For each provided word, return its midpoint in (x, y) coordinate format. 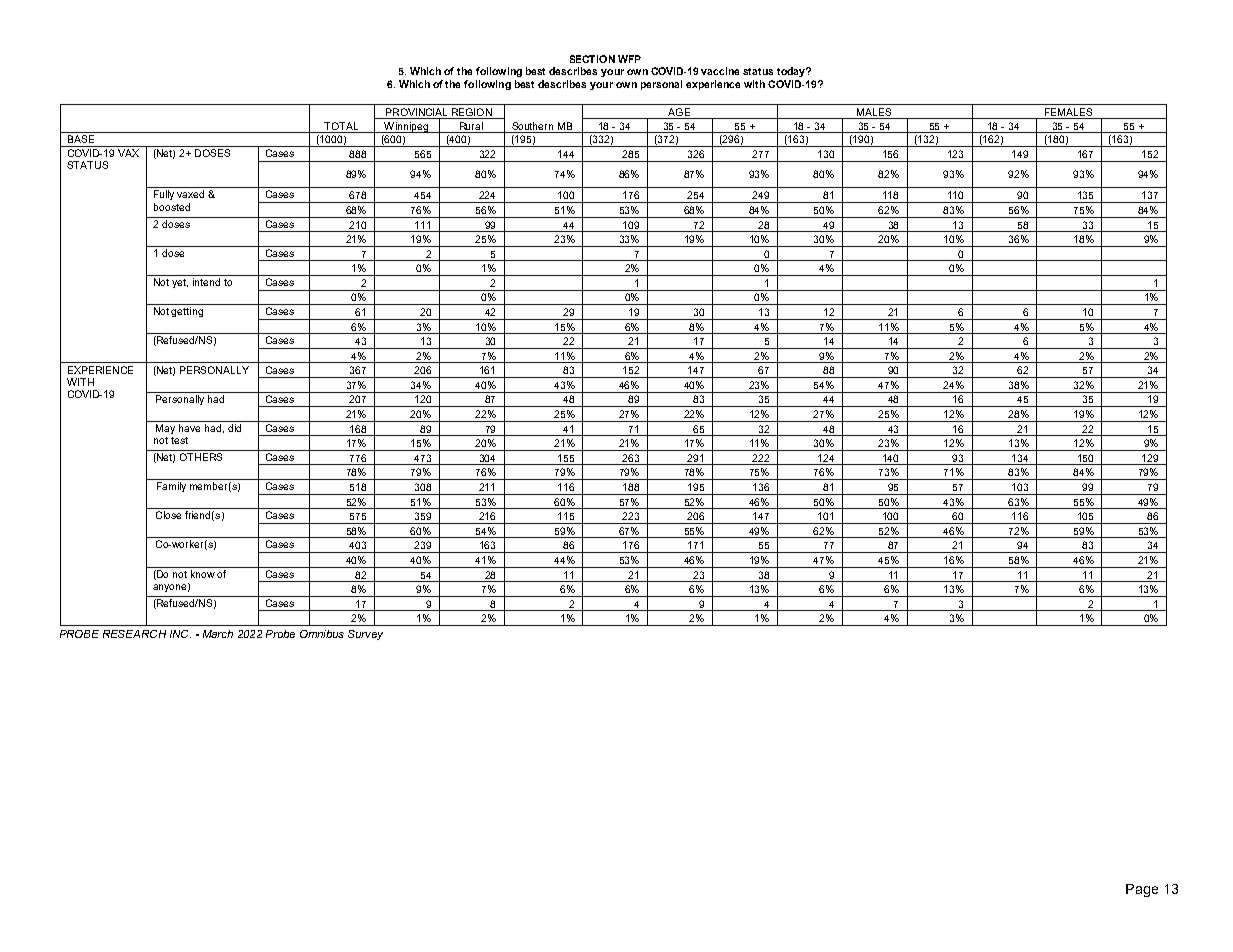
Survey (365, 635)
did (234, 428)
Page (1142, 890)
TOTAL (341, 126)
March (218, 634)
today (792, 72)
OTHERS (201, 457)
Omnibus (322, 634)
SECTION (592, 59)
